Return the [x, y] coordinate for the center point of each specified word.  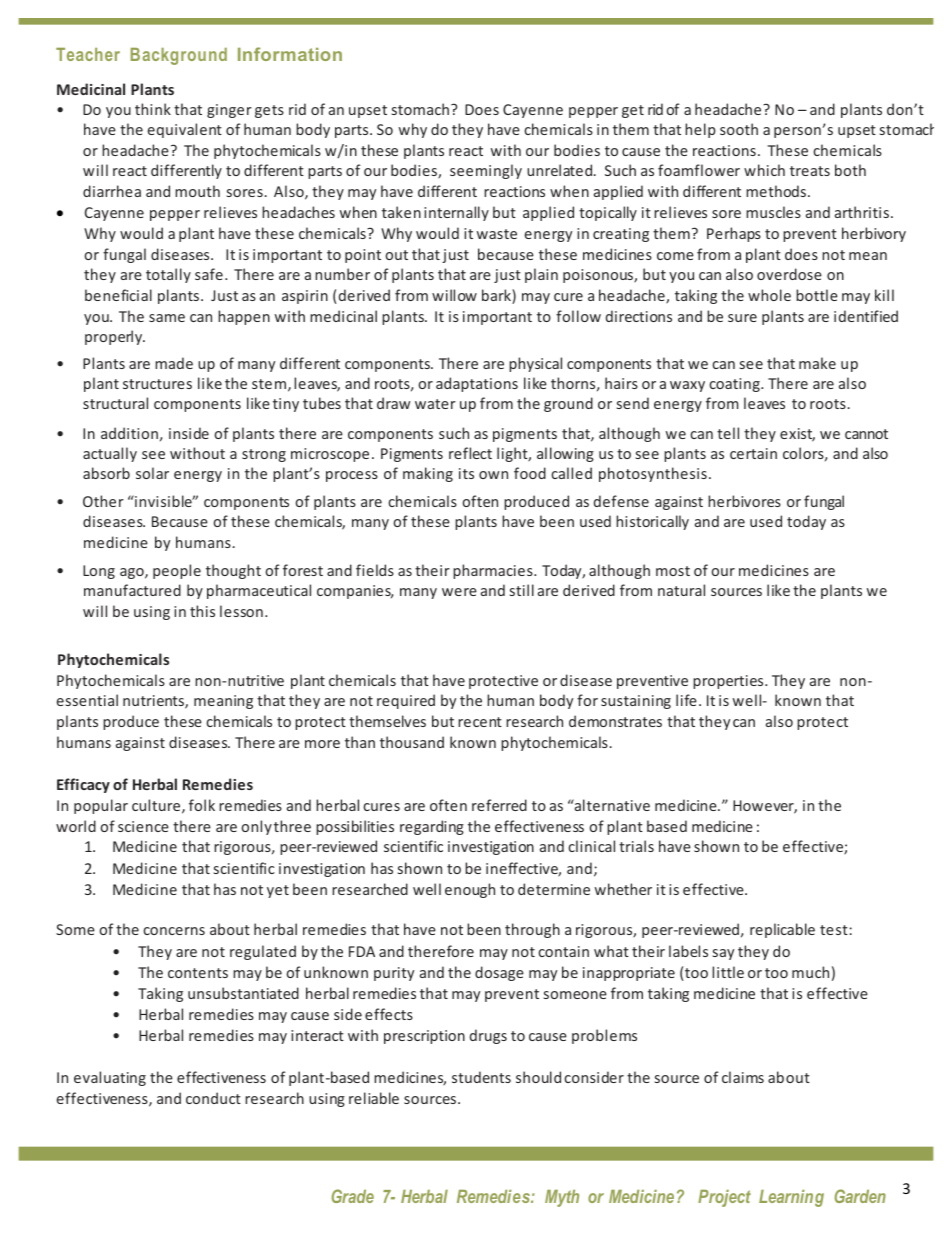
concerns [174, 931]
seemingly [486, 171]
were [459, 592]
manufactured [132, 590]
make [817, 363]
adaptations [477, 384]
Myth [562, 1198]
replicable [782, 930]
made [174, 363]
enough [470, 890]
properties [729, 682]
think [153, 109]
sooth [739, 129]
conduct [213, 1098]
